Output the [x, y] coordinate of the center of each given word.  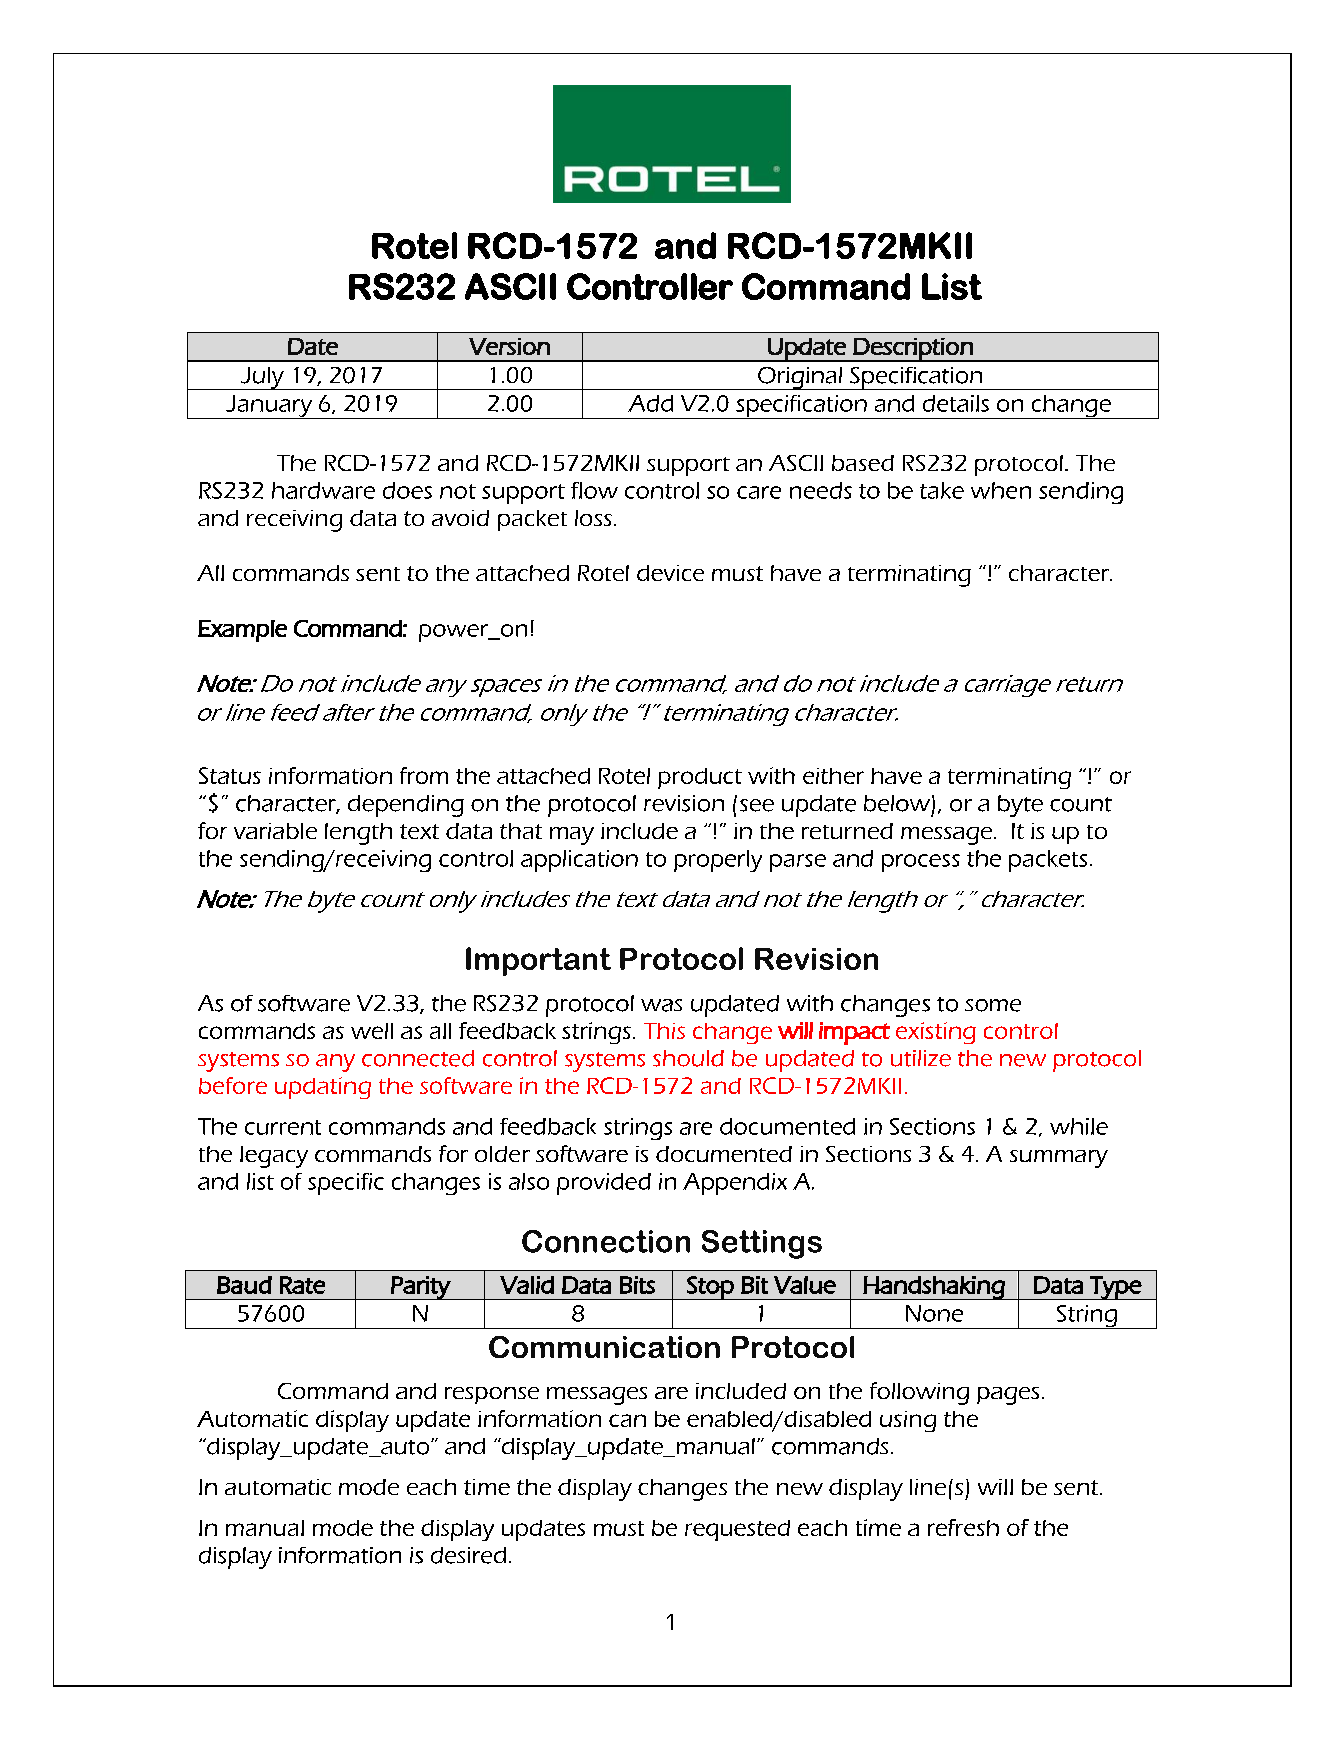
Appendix [735, 1184]
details [956, 403]
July [262, 378]
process [921, 863]
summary [1059, 1159]
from [424, 775]
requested [737, 1530]
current [283, 1127]
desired [468, 1555]
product [700, 778]
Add [650, 403]
